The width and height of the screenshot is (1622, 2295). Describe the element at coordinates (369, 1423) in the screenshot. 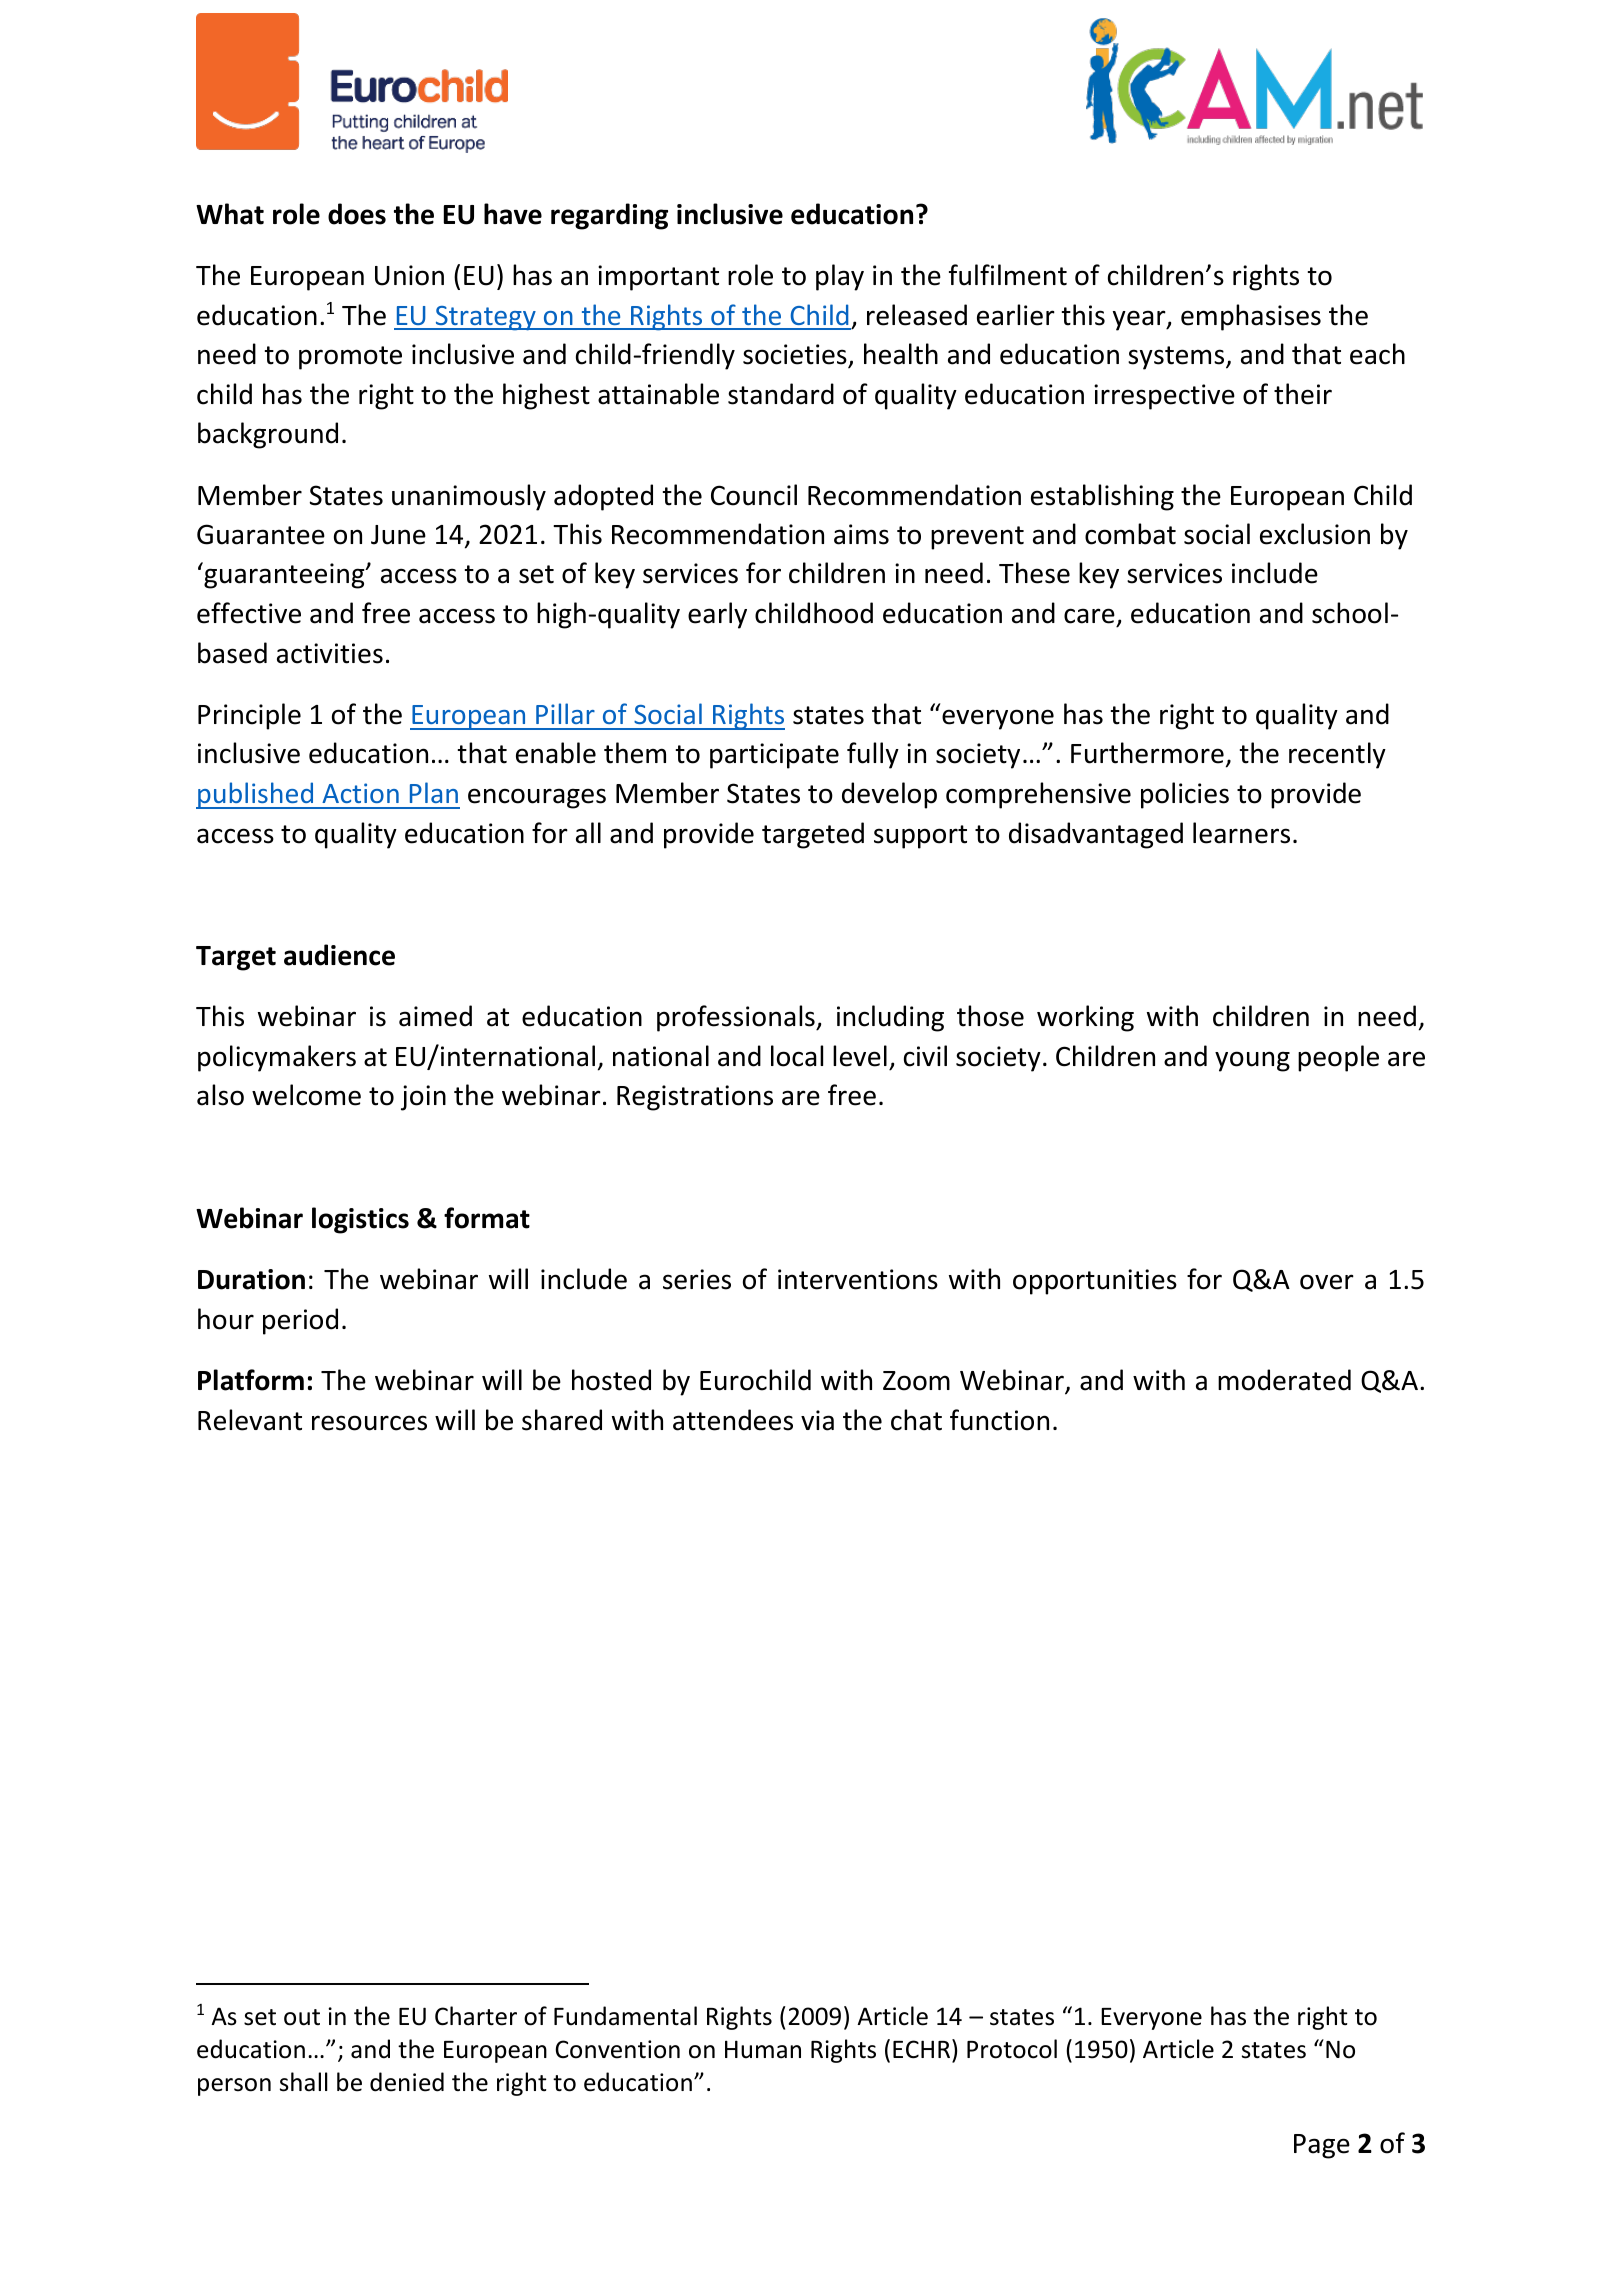

I see `resources` at that location.
